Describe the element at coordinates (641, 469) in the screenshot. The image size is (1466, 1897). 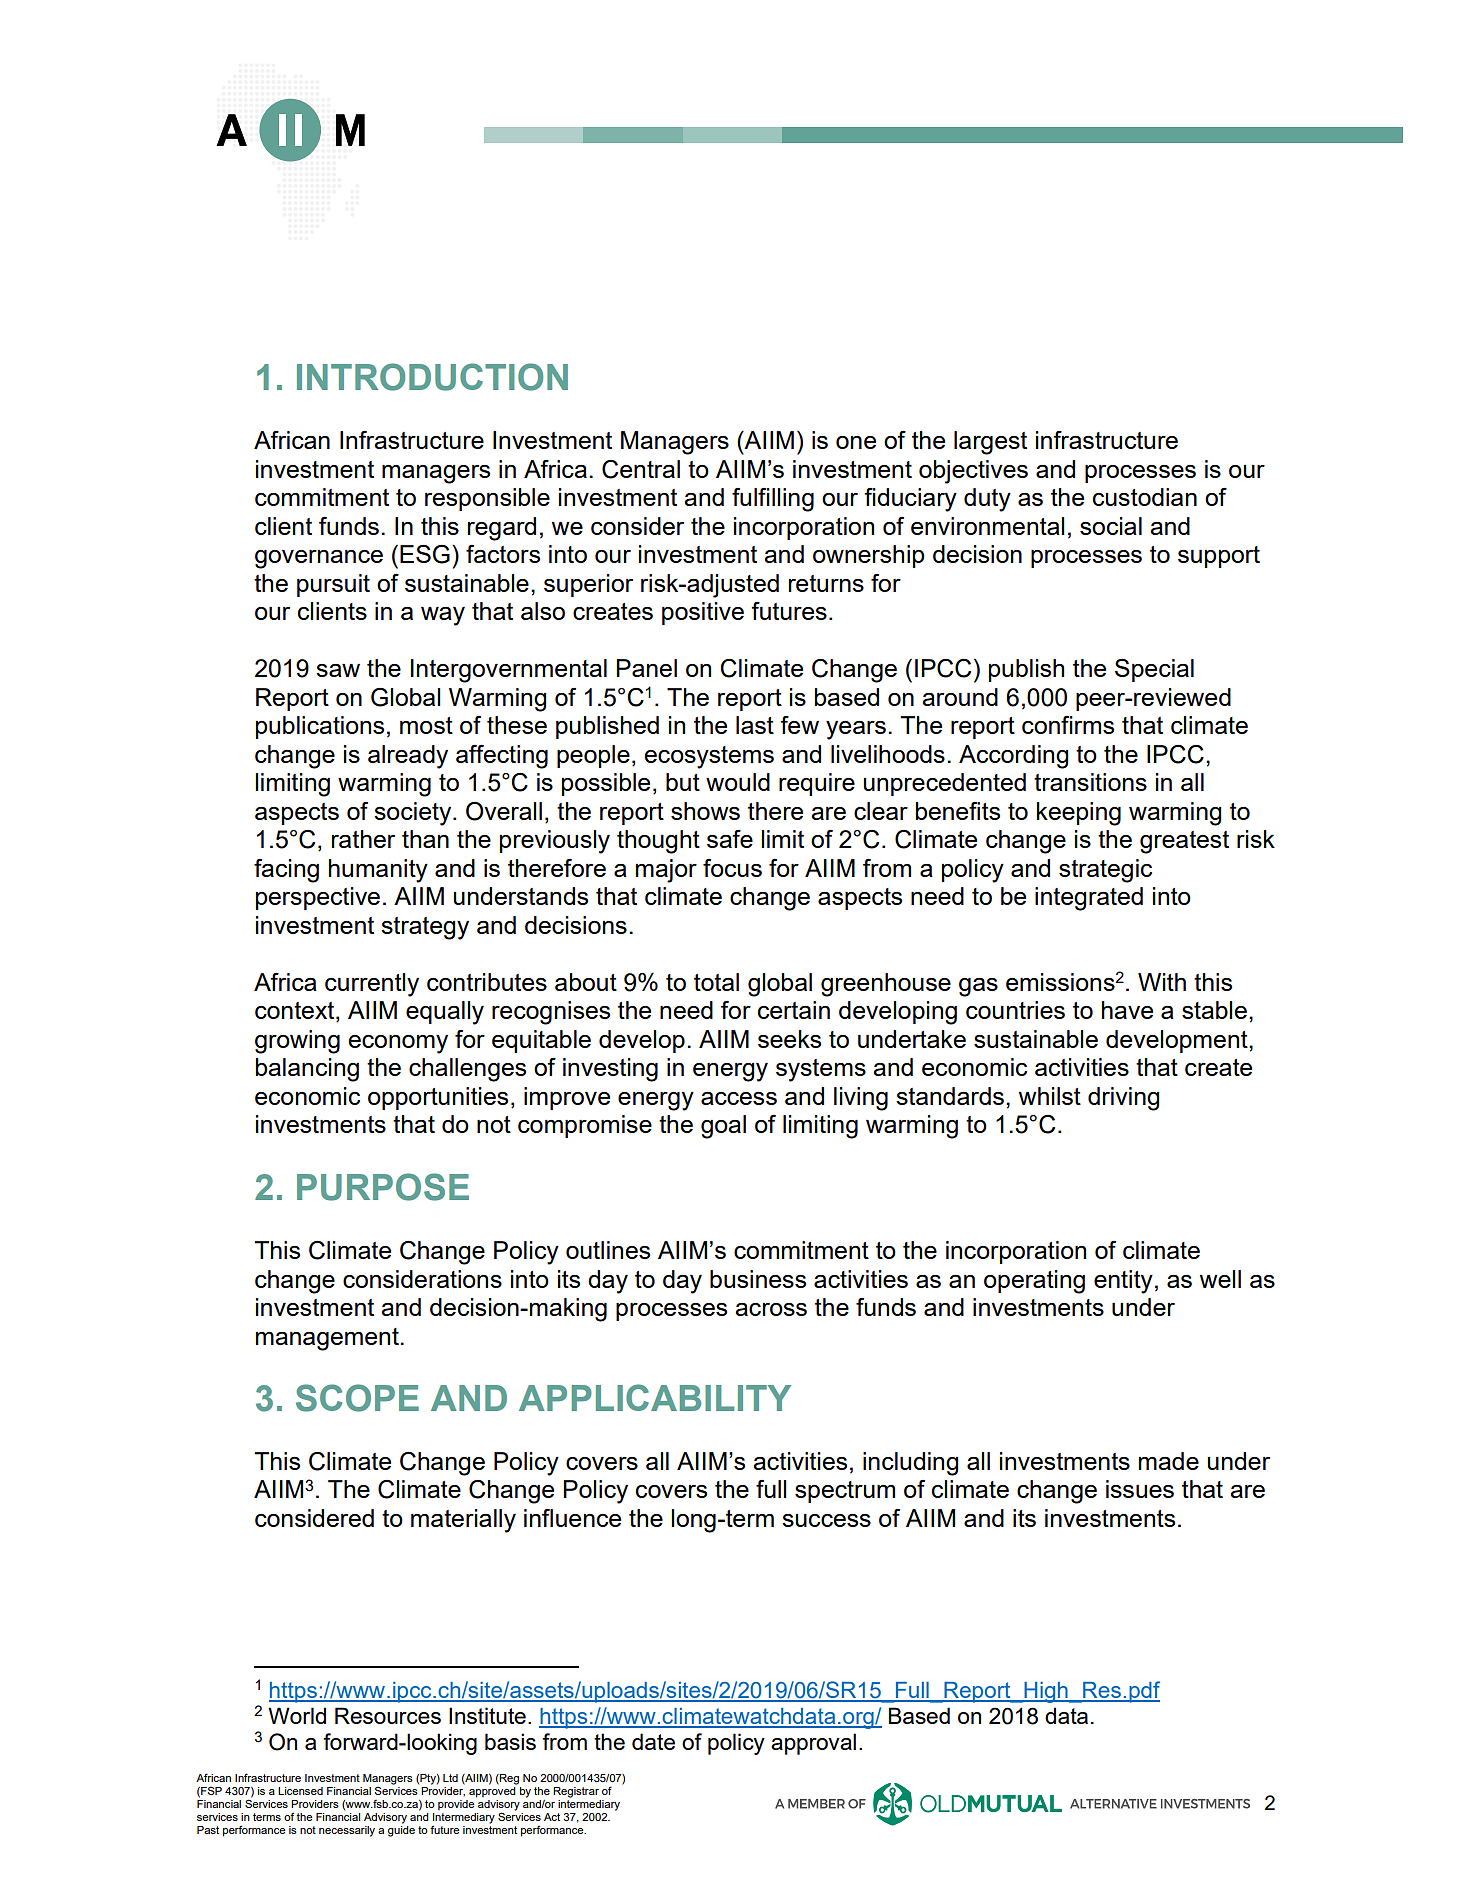
I see `Central` at that location.
